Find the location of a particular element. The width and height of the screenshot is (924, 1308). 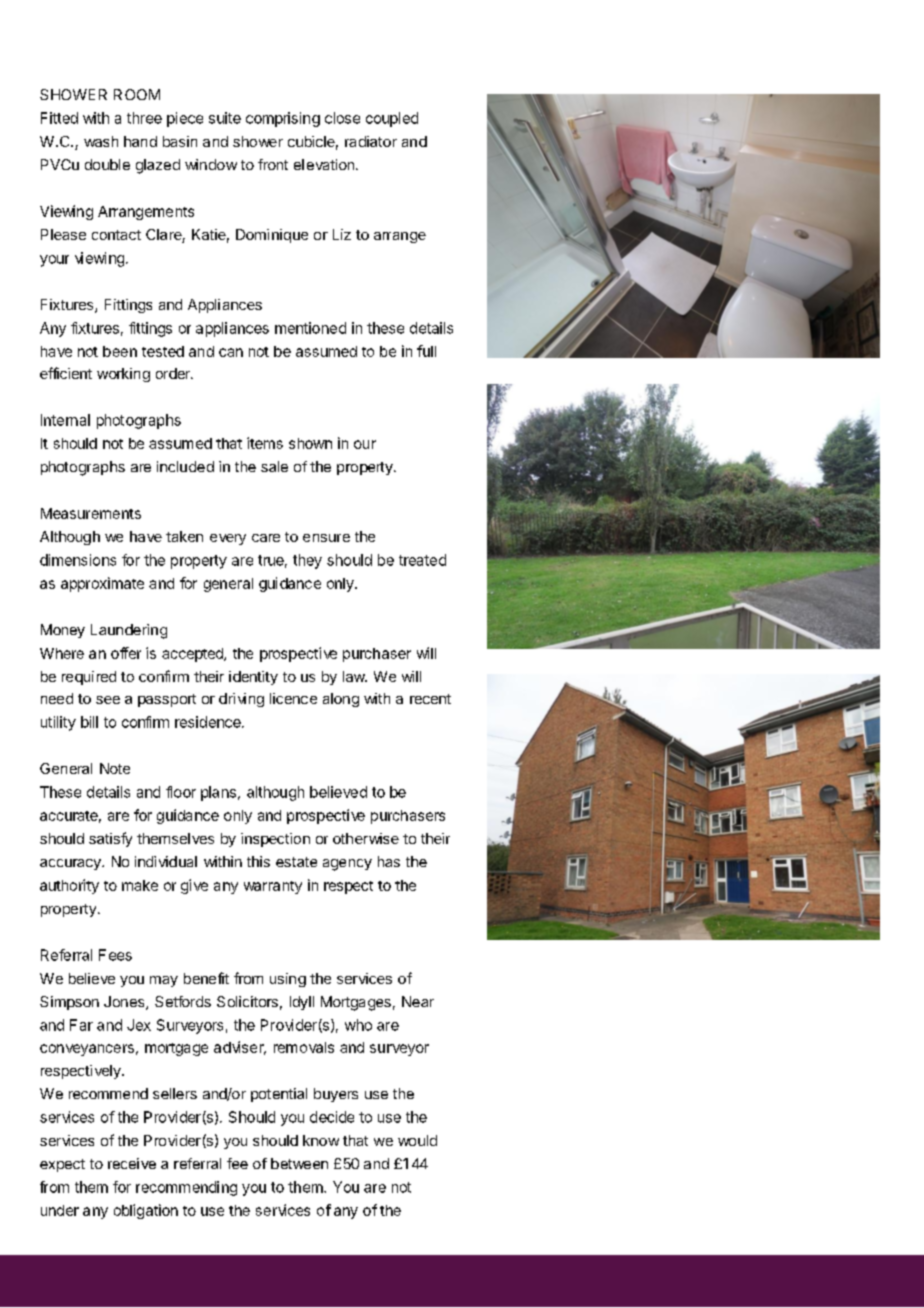

coupled is located at coordinates (392, 119).
